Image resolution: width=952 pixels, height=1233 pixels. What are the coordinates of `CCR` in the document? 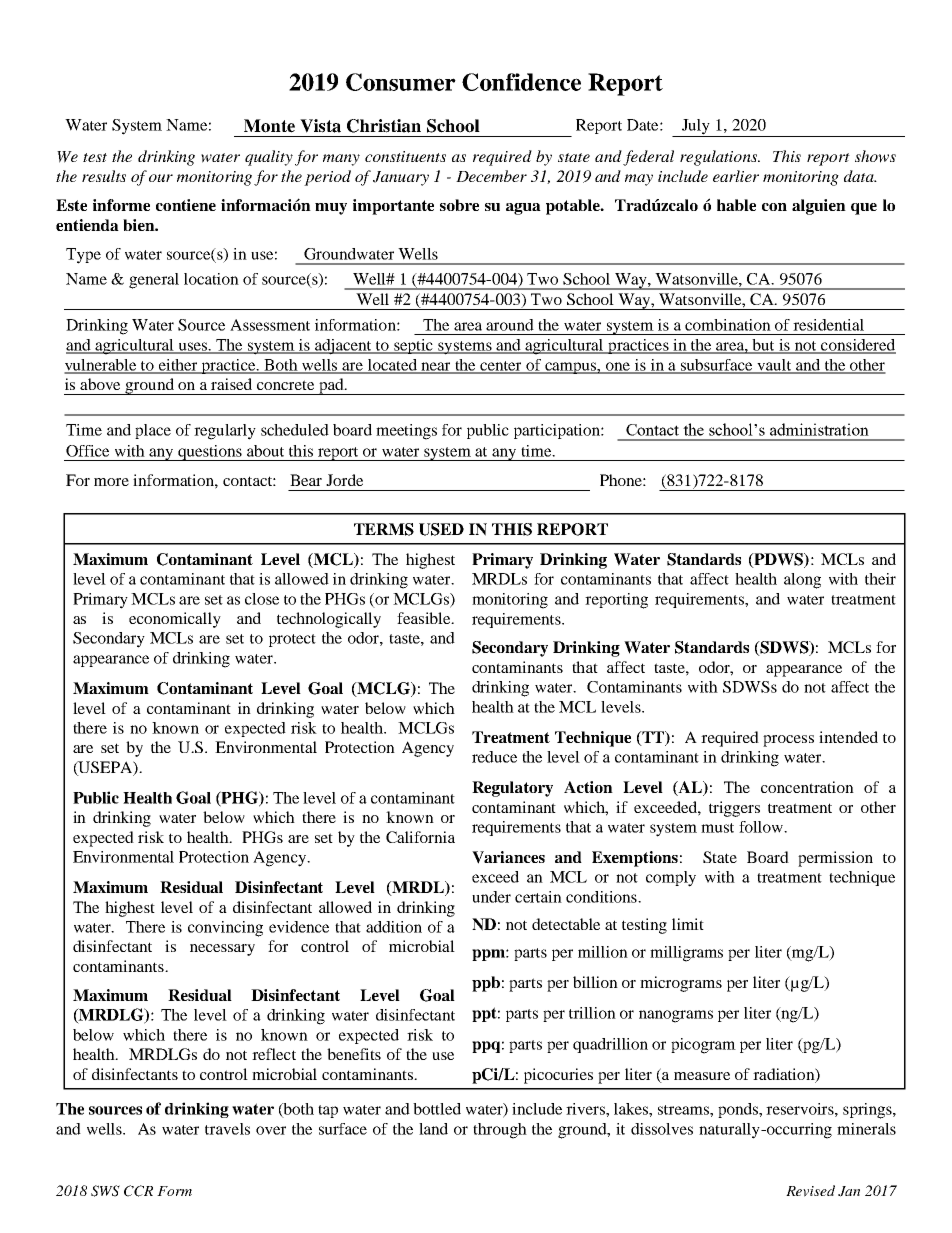 It's located at (138, 1191).
